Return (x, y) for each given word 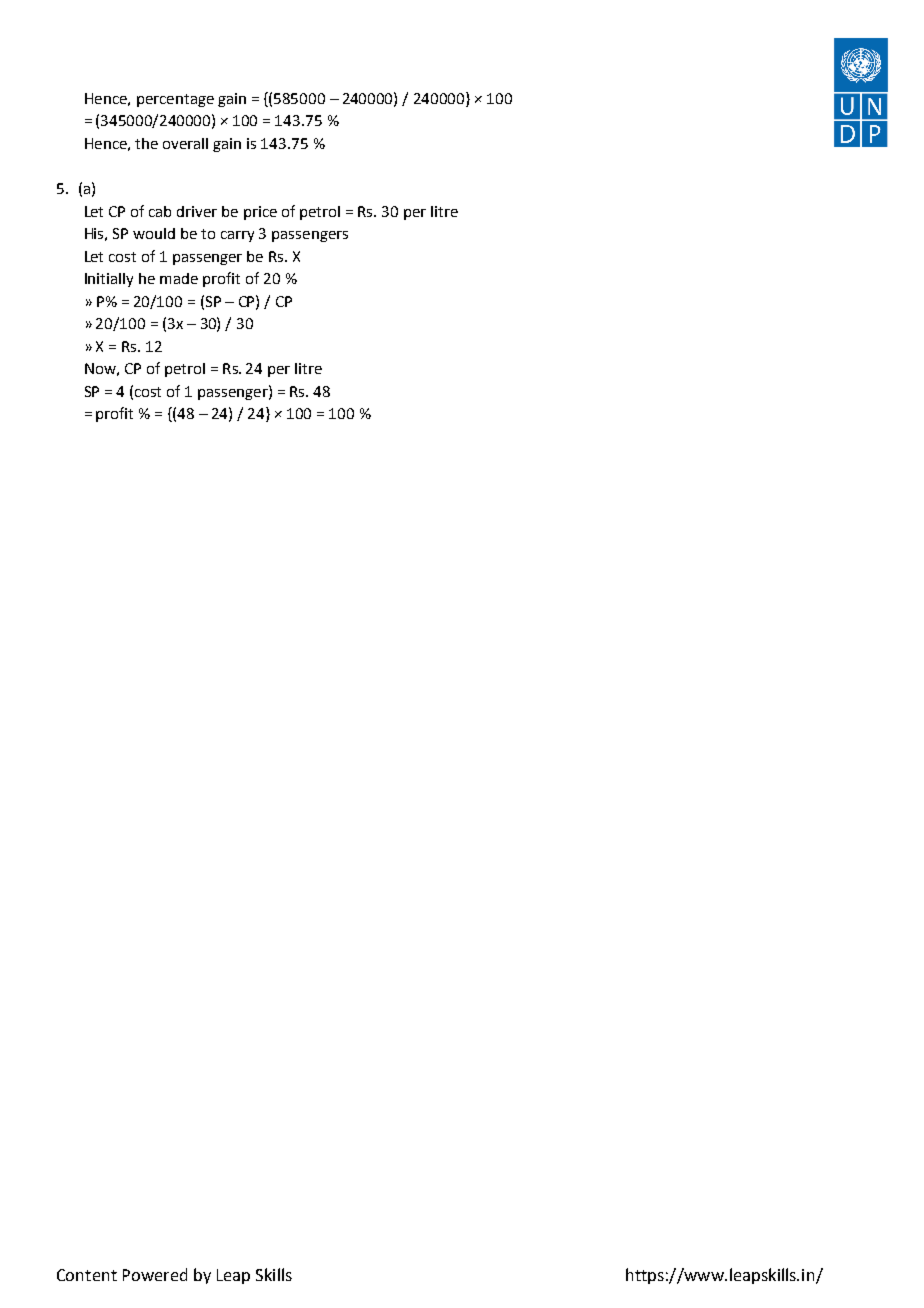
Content (87, 1275)
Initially (109, 280)
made (179, 278)
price (260, 213)
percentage (175, 100)
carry (237, 236)
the (146, 143)
